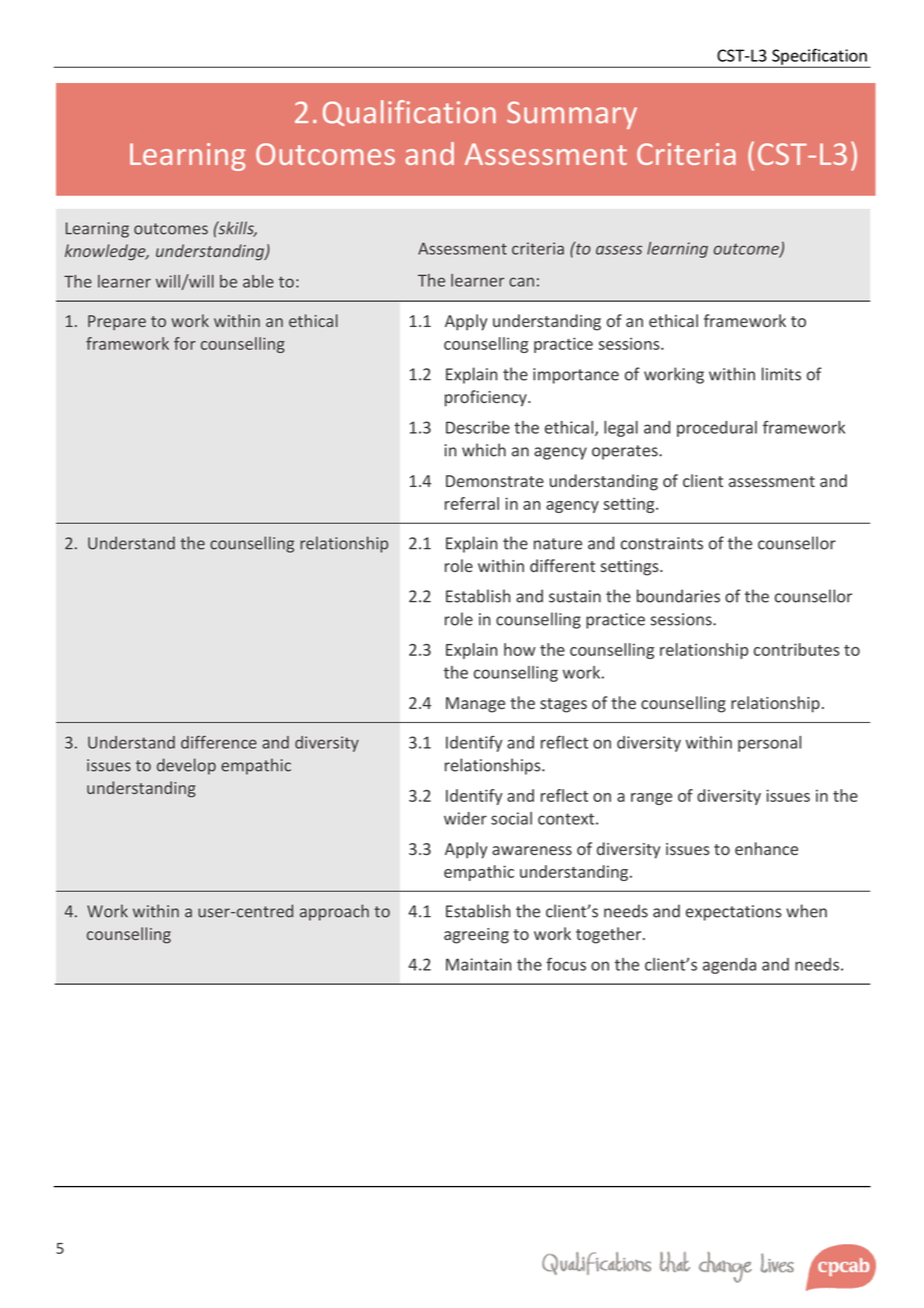 The width and height of the screenshot is (924, 1308). Describe the element at coordinates (219, 742) in the screenshot. I see `difference` at that location.
